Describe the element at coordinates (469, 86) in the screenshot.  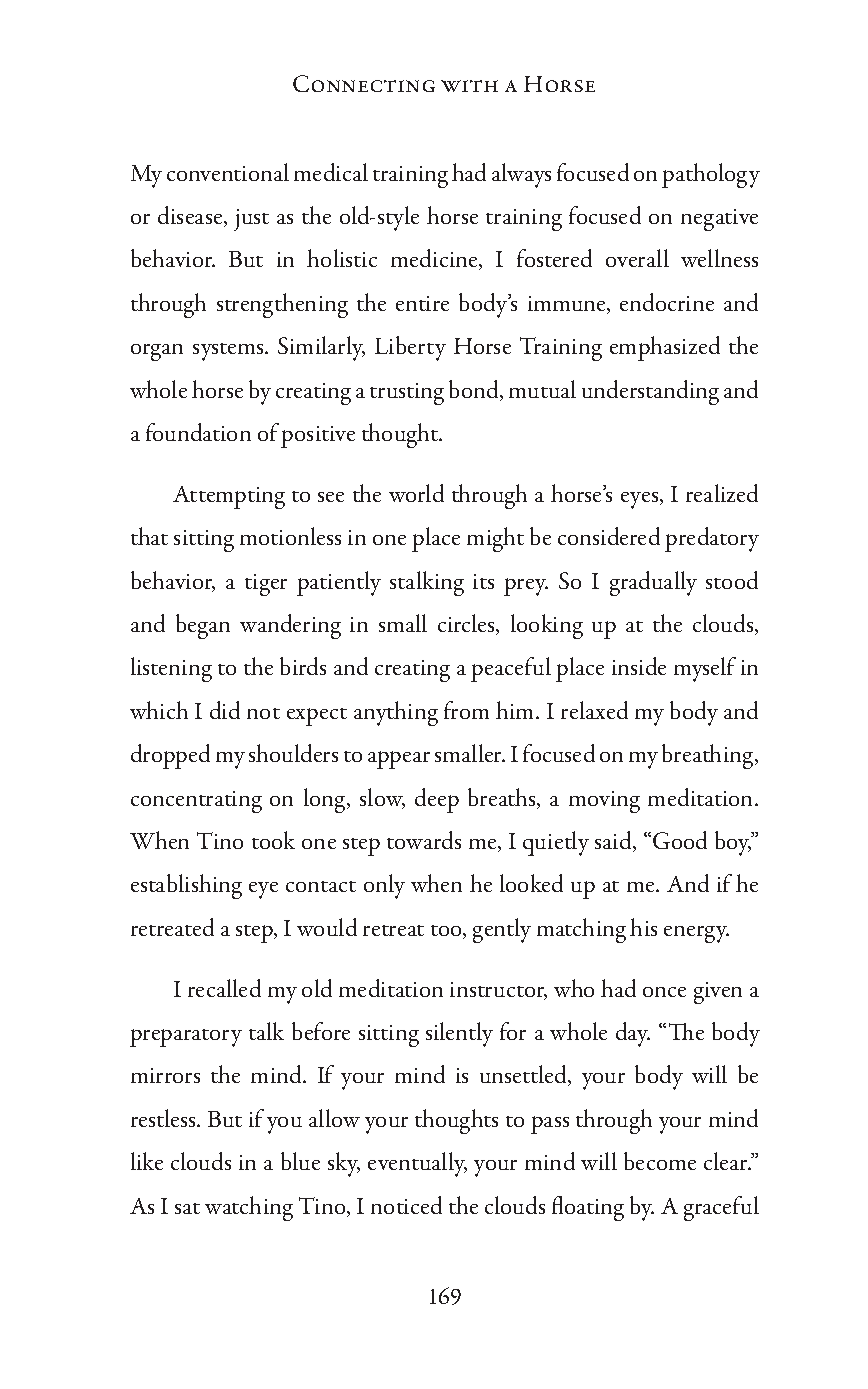
I see `with` at that location.
